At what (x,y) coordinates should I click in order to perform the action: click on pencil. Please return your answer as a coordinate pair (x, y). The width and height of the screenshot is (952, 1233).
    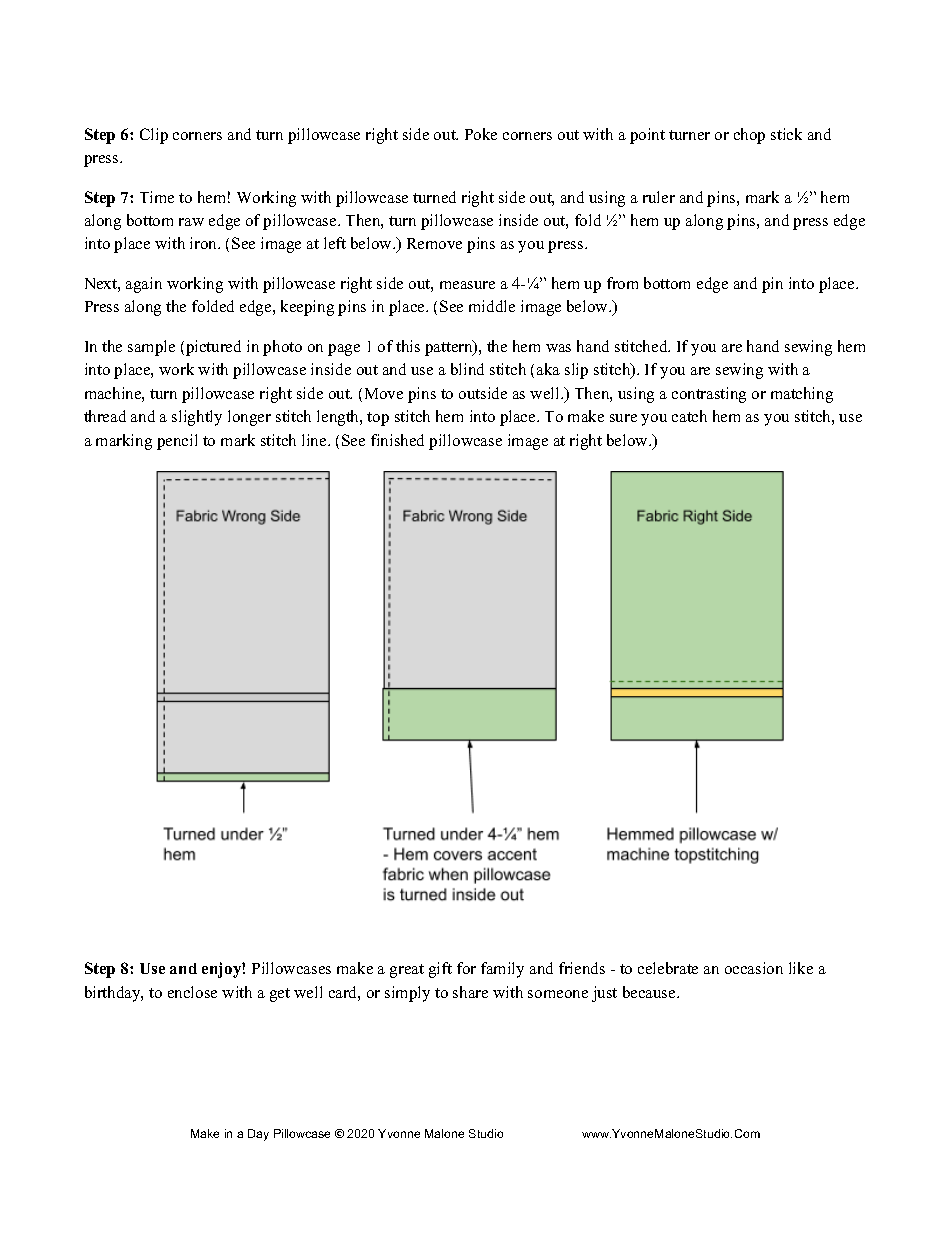
    Looking at the image, I should click on (177, 442).
